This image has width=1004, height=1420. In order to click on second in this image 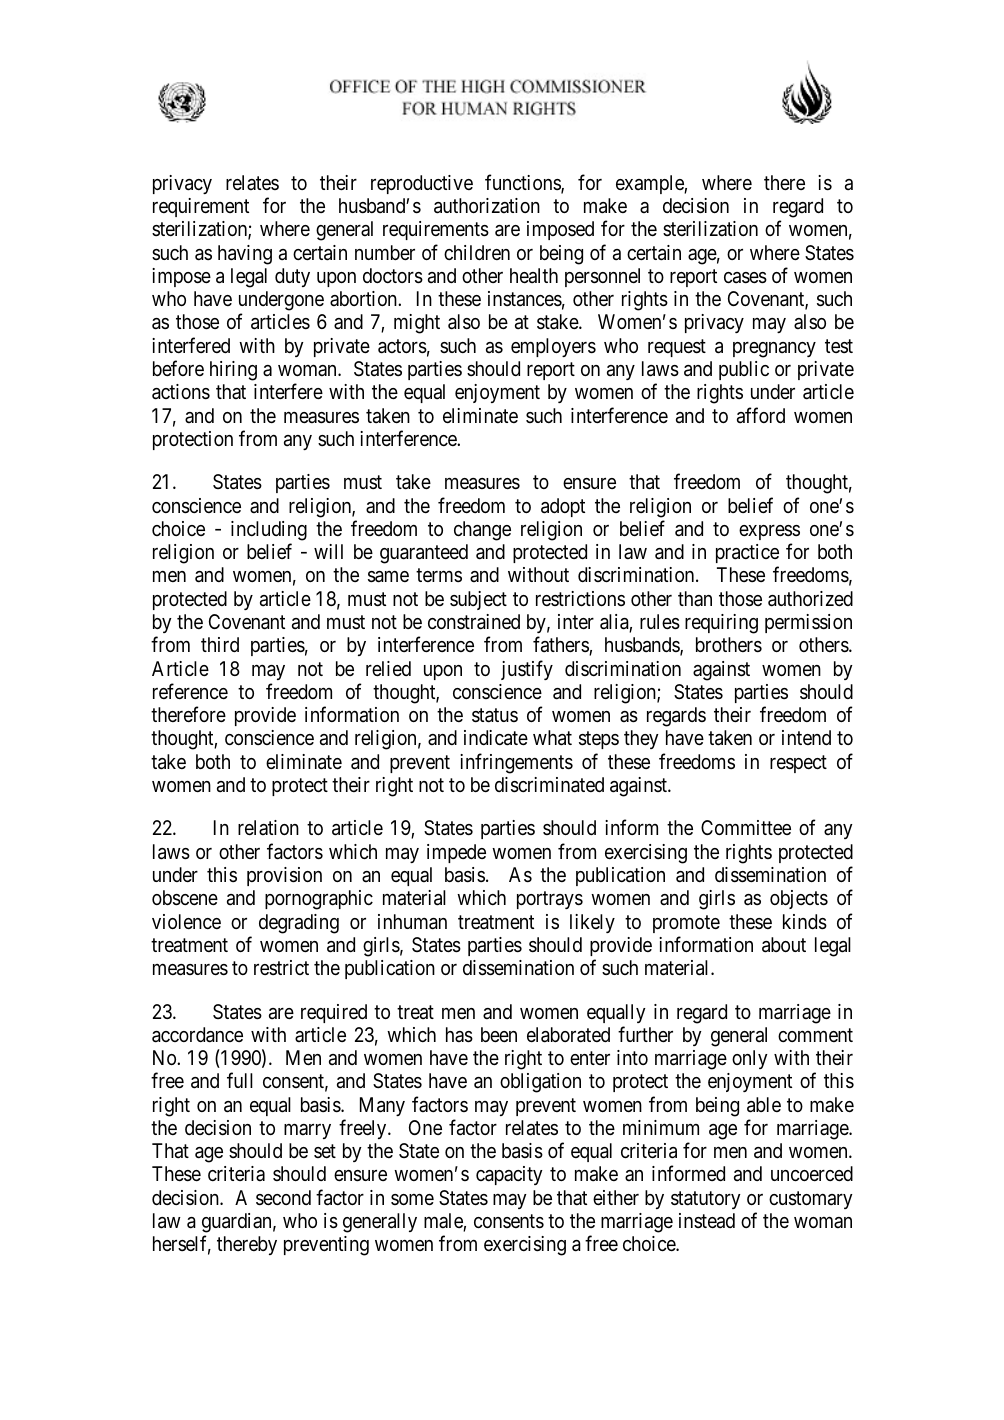, I will do `click(283, 1198)`.
